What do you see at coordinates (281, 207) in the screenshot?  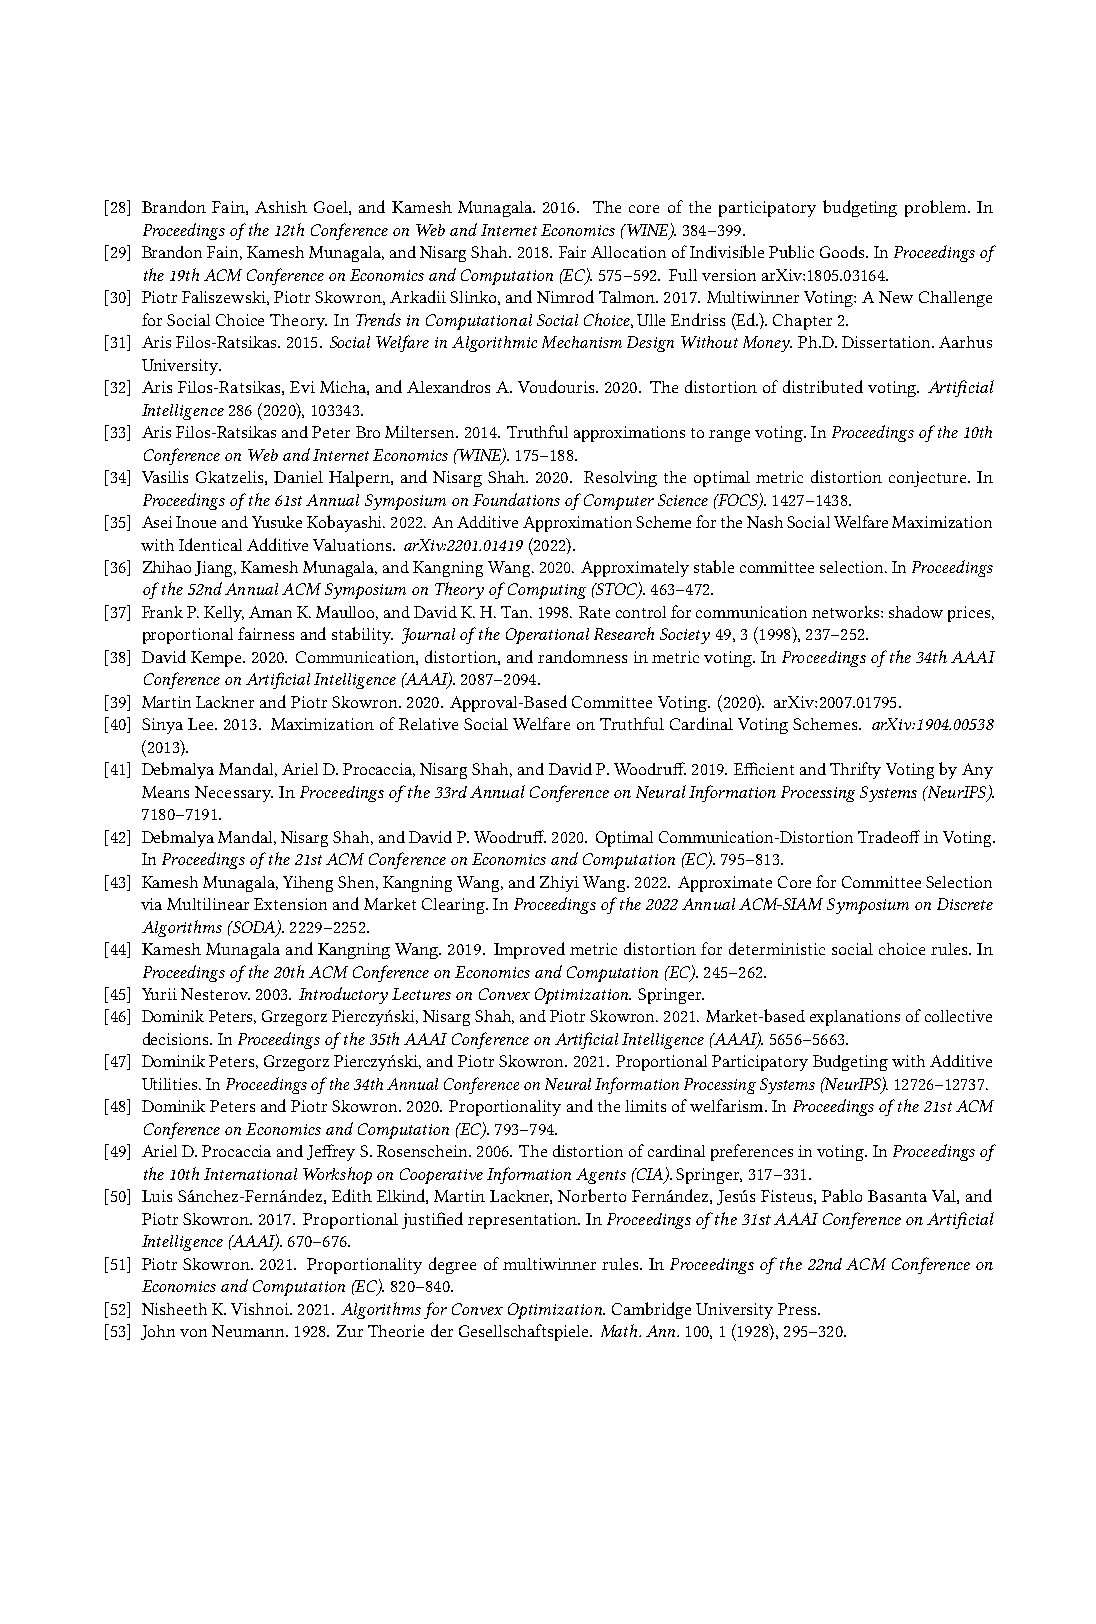 I see `Ashish` at bounding box center [281, 207].
